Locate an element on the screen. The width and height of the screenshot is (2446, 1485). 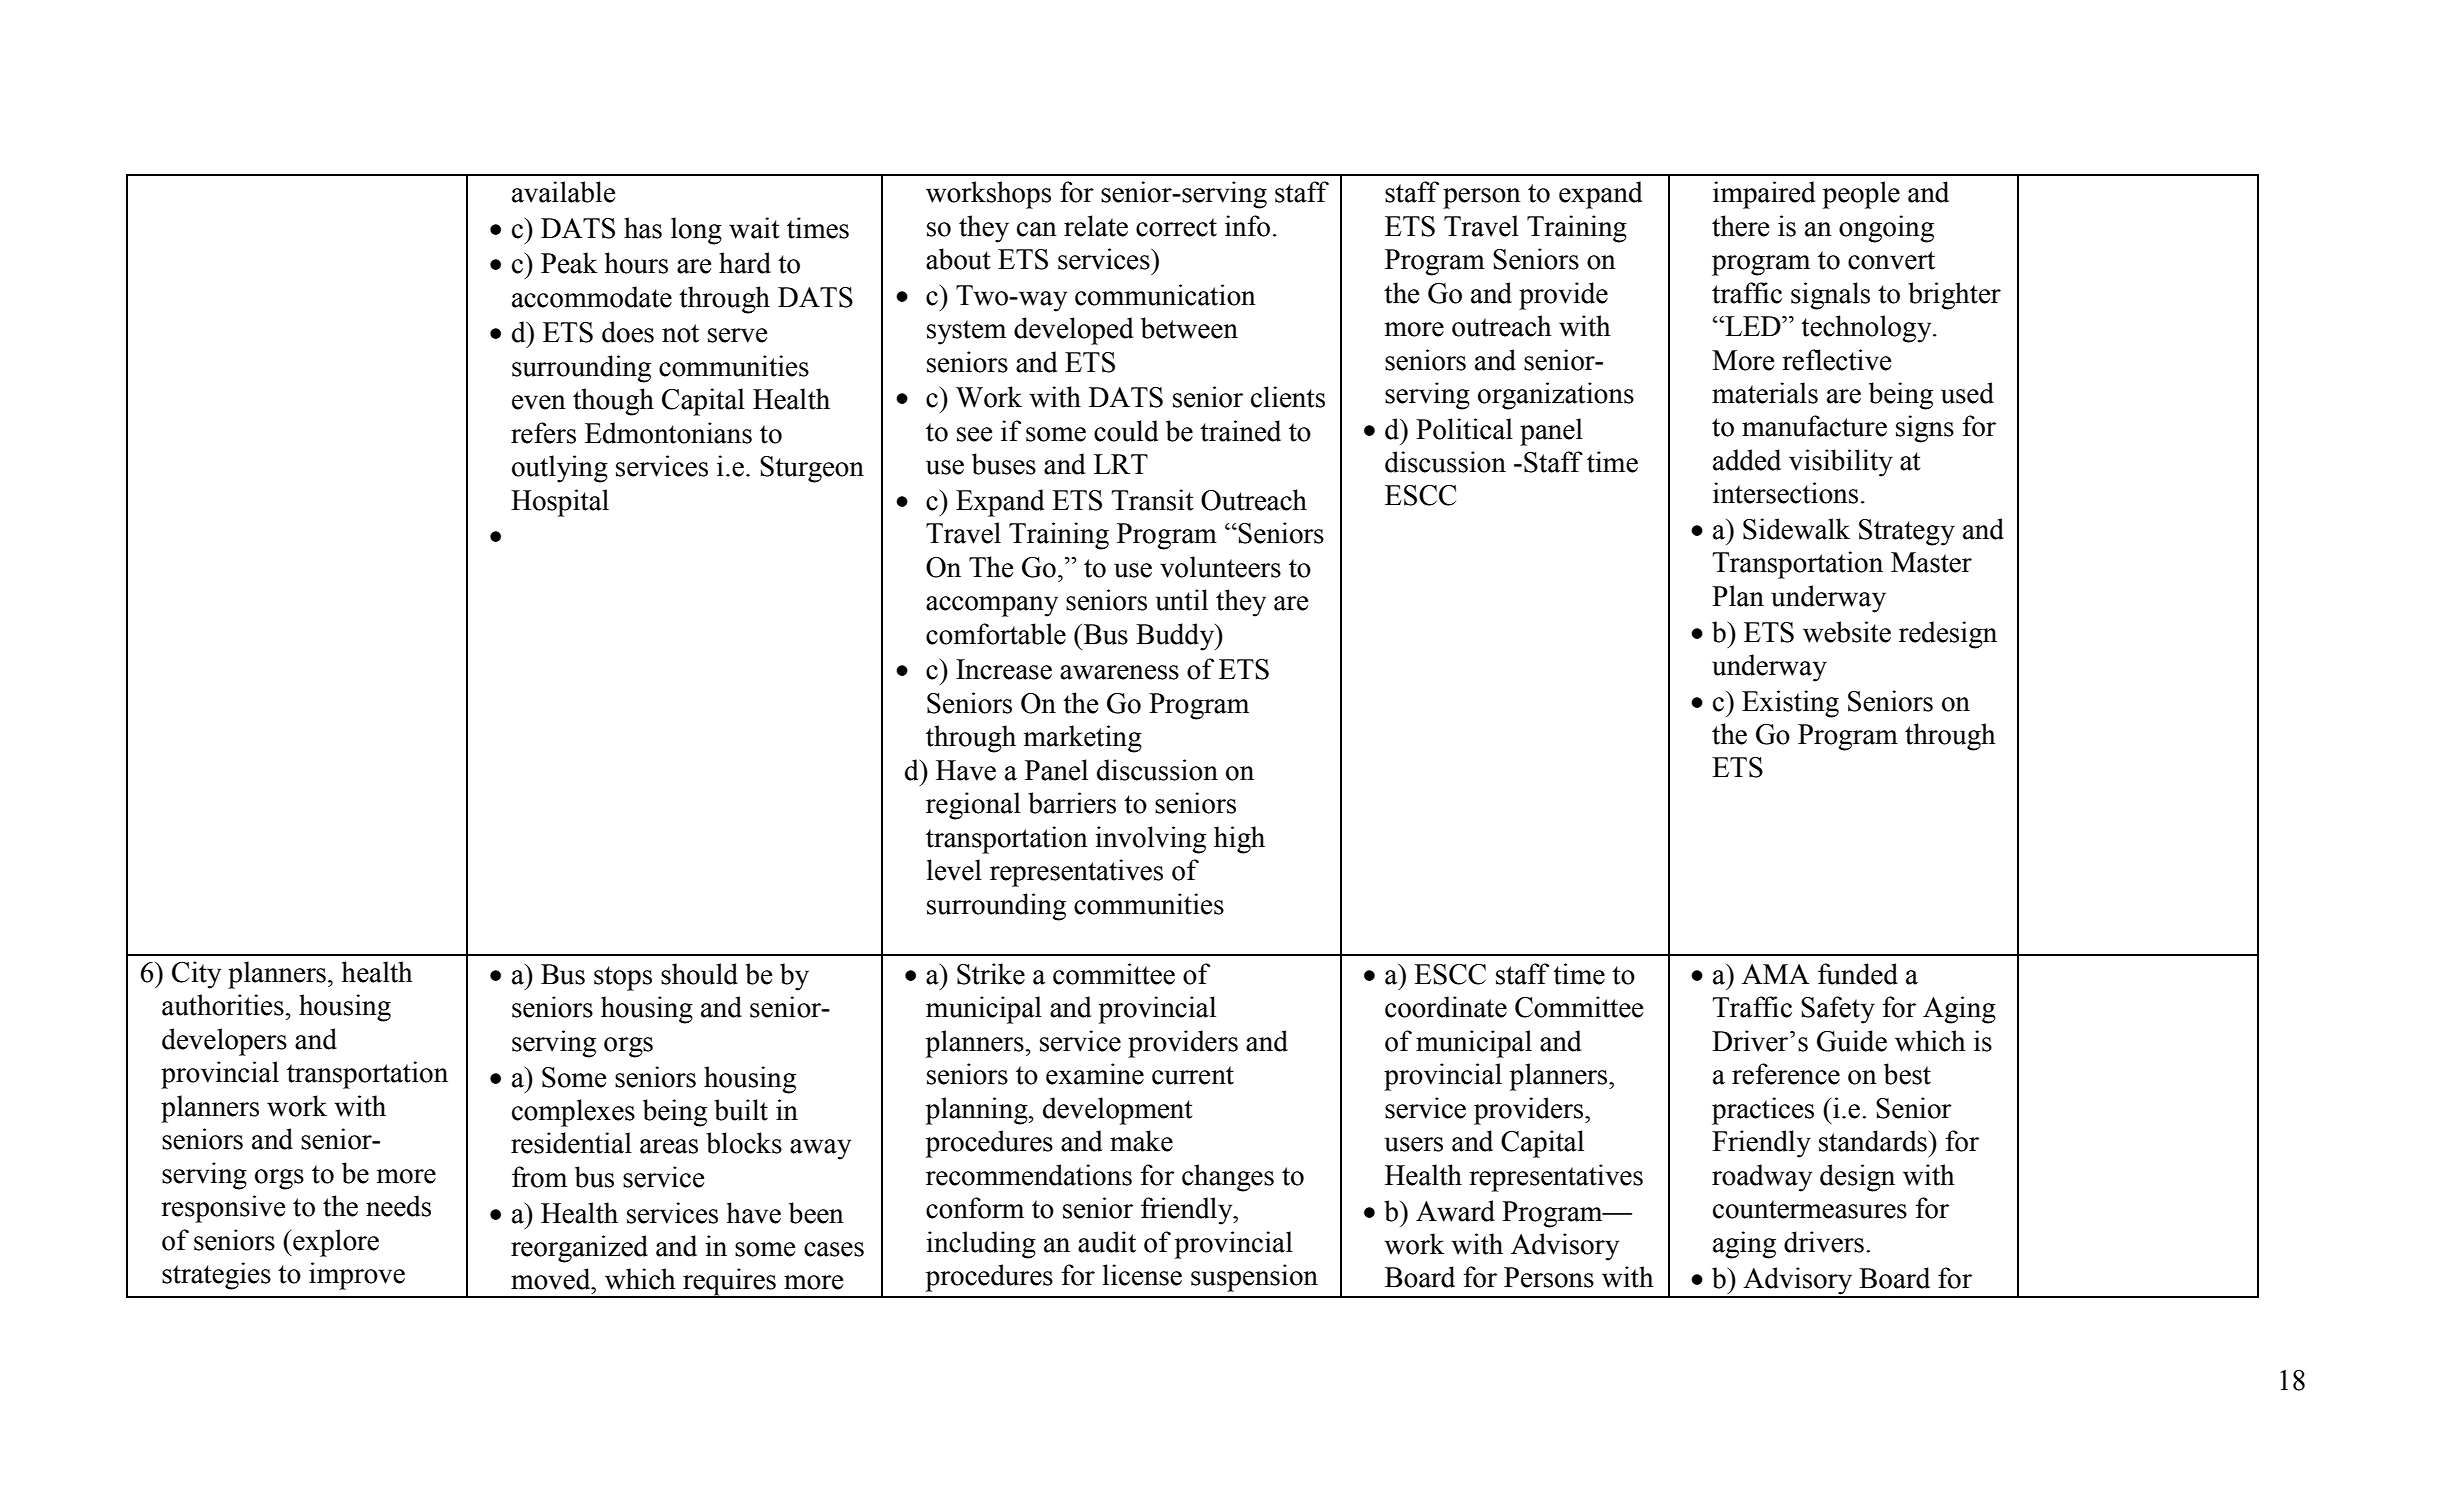
there is located at coordinates (1740, 226).
